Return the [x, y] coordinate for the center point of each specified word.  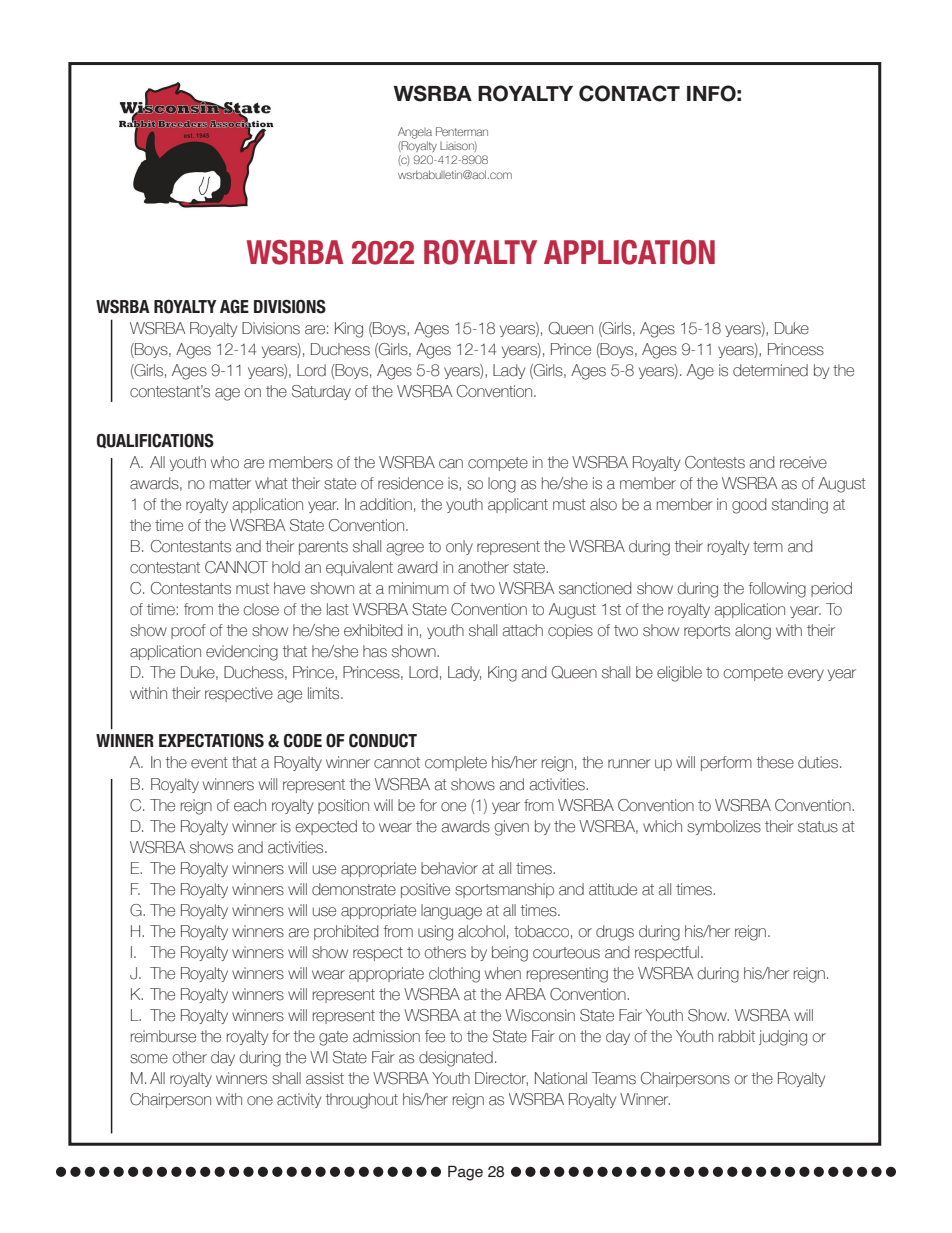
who [225, 462]
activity [299, 1100]
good [749, 506]
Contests [715, 462]
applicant [518, 505]
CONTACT [629, 93]
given [512, 828]
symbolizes [724, 827]
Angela [415, 133]
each [250, 805]
